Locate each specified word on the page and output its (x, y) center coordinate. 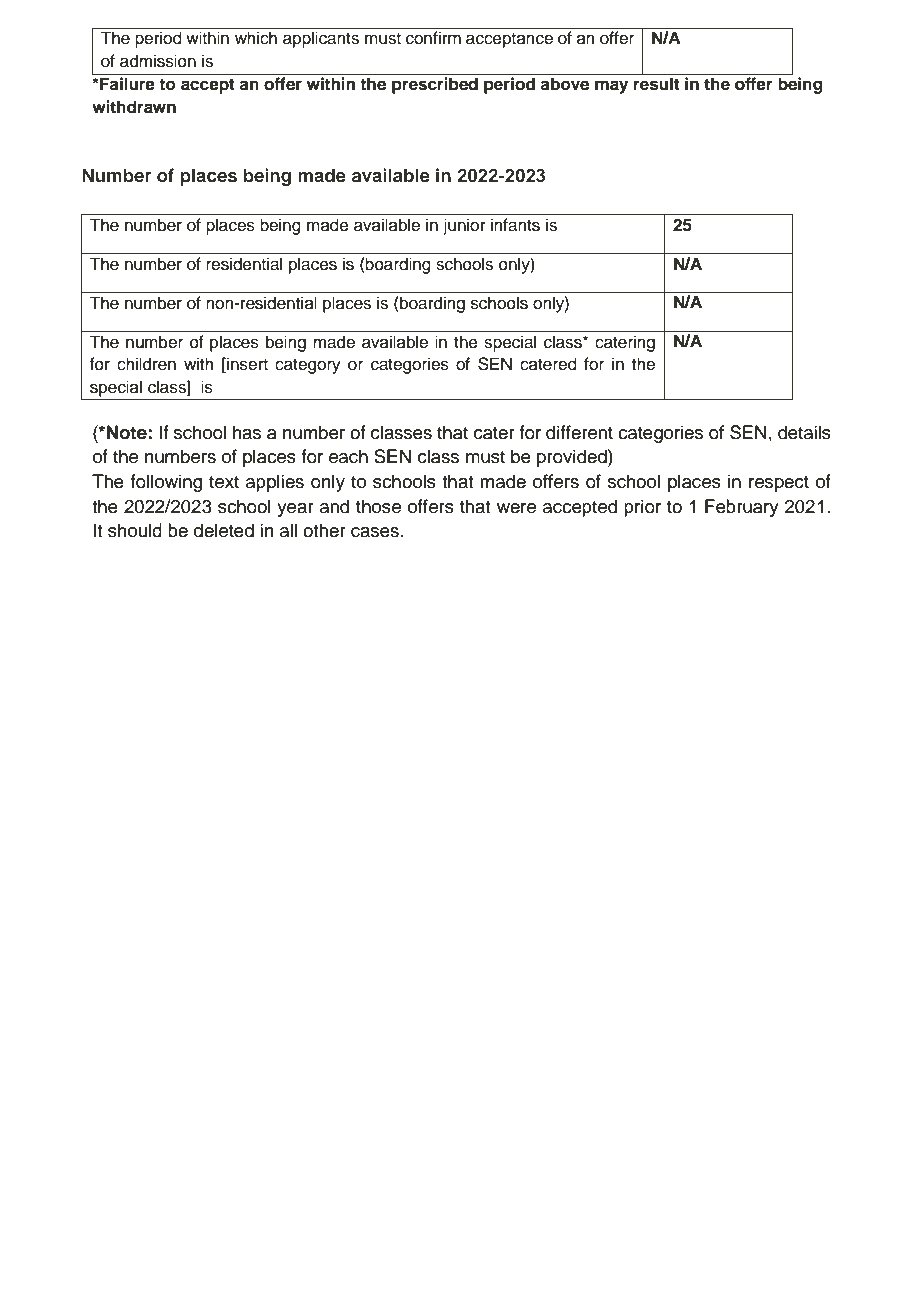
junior (464, 226)
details (804, 432)
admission (158, 61)
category (308, 366)
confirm (433, 38)
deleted (224, 530)
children (146, 364)
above (564, 84)
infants (515, 225)
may (611, 87)
